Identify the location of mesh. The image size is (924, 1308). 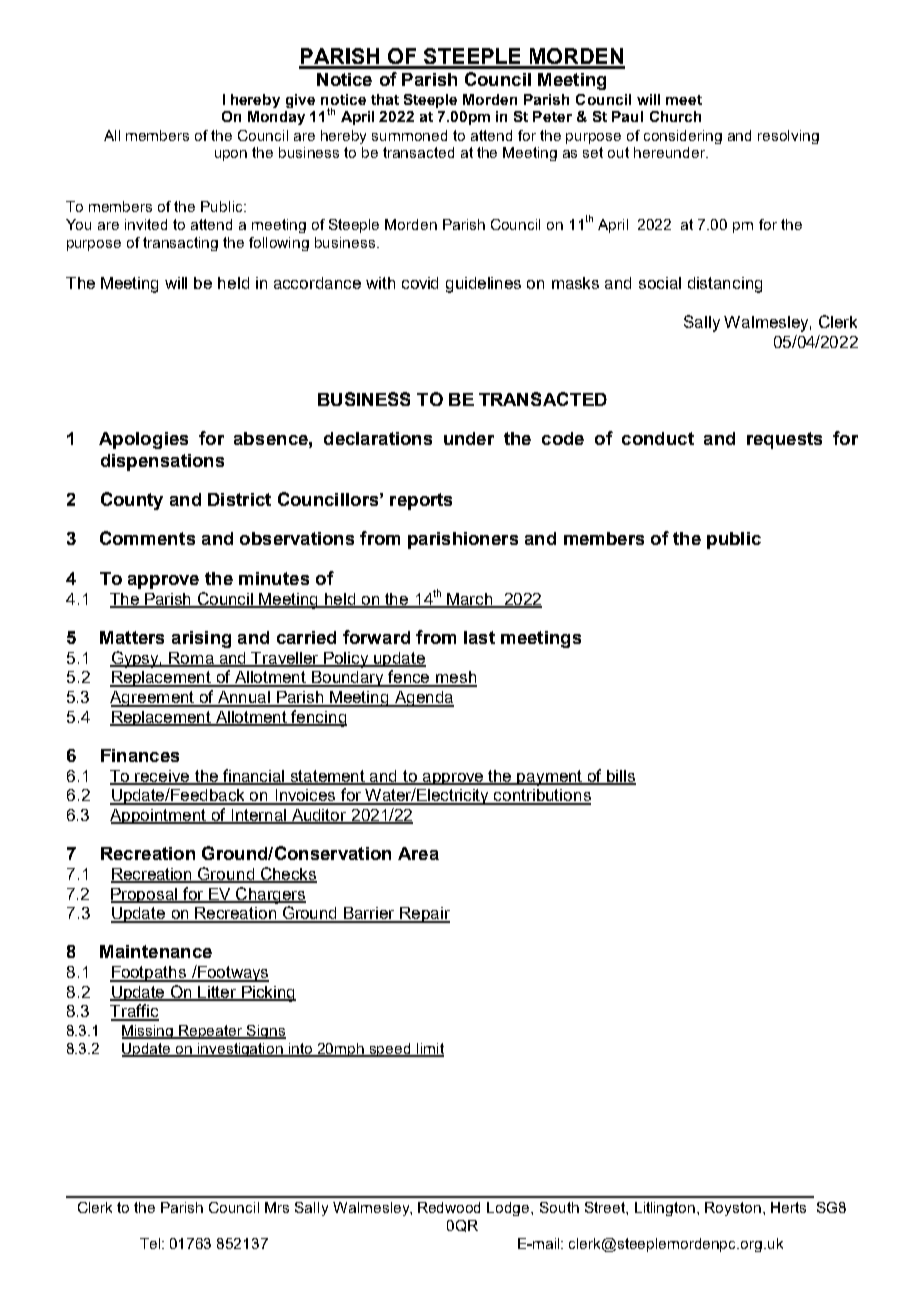
(455, 678).
